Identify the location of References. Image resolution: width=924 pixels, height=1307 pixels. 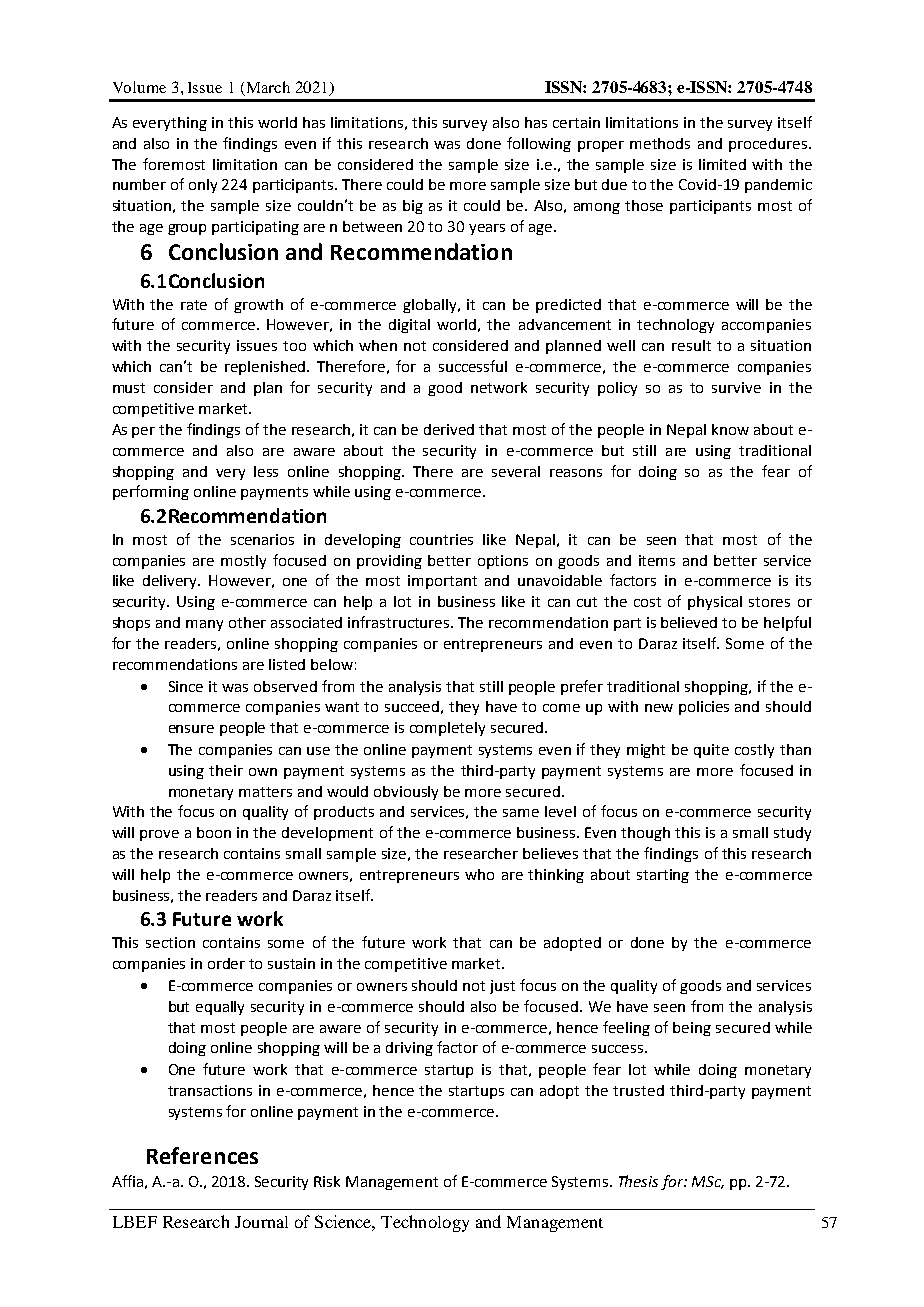
(202, 1155).
